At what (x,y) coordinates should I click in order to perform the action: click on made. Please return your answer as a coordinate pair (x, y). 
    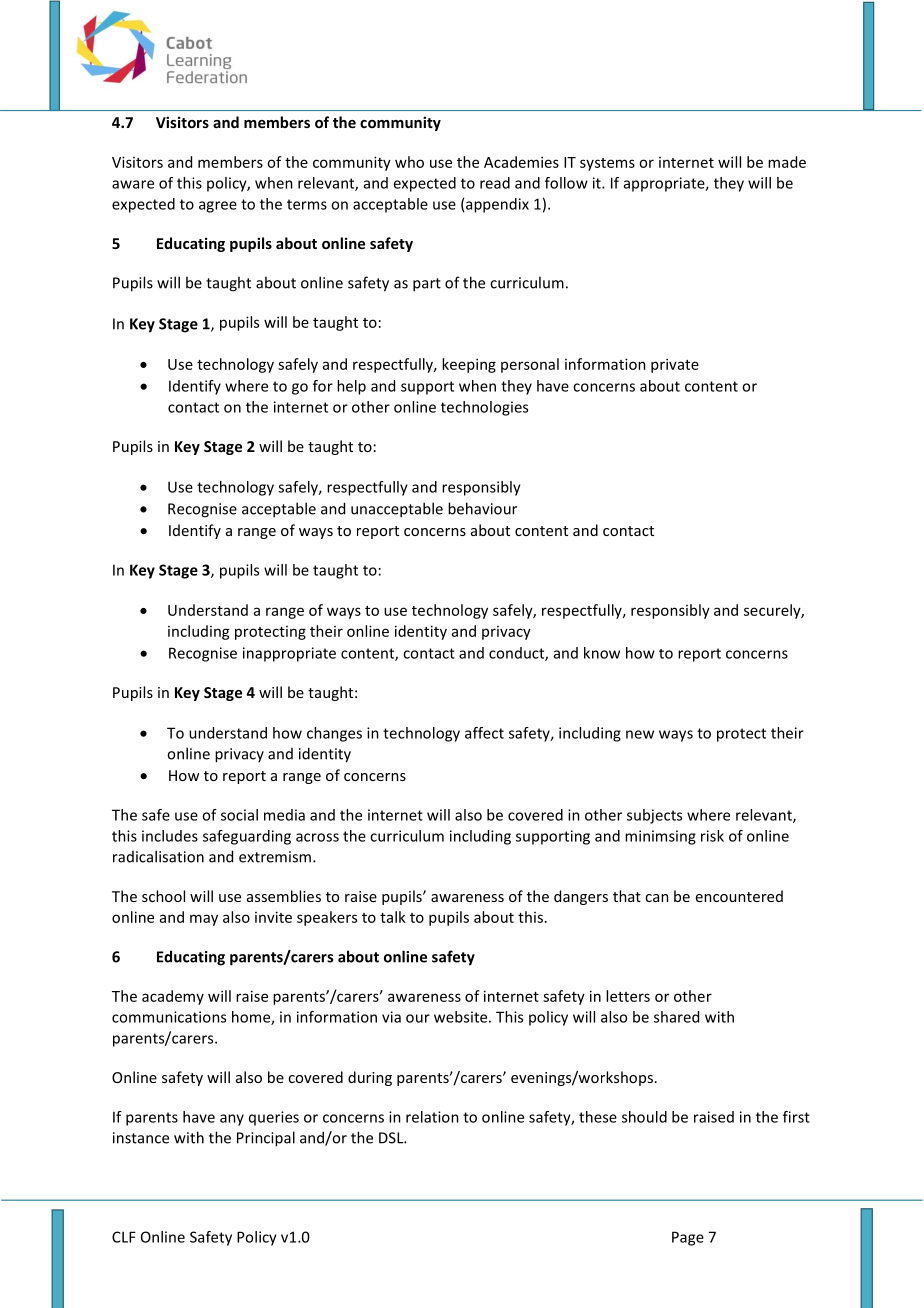
    Looking at the image, I should click on (787, 162).
